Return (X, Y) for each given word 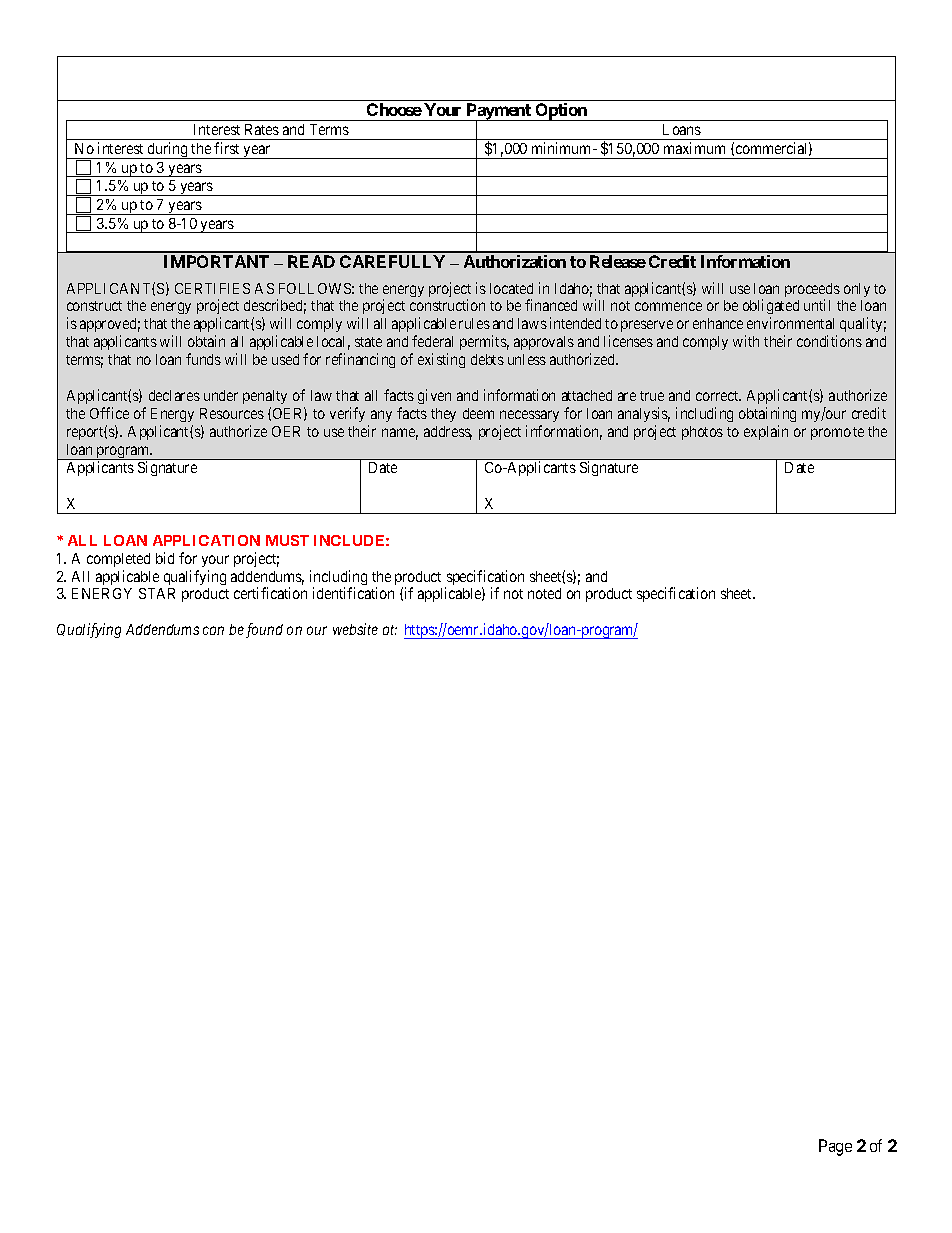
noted (544, 593)
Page (835, 1147)
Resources (232, 413)
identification (353, 593)
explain (766, 432)
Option (561, 112)
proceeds (812, 291)
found (264, 630)
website (355, 629)
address (448, 433)
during (167, 150)
